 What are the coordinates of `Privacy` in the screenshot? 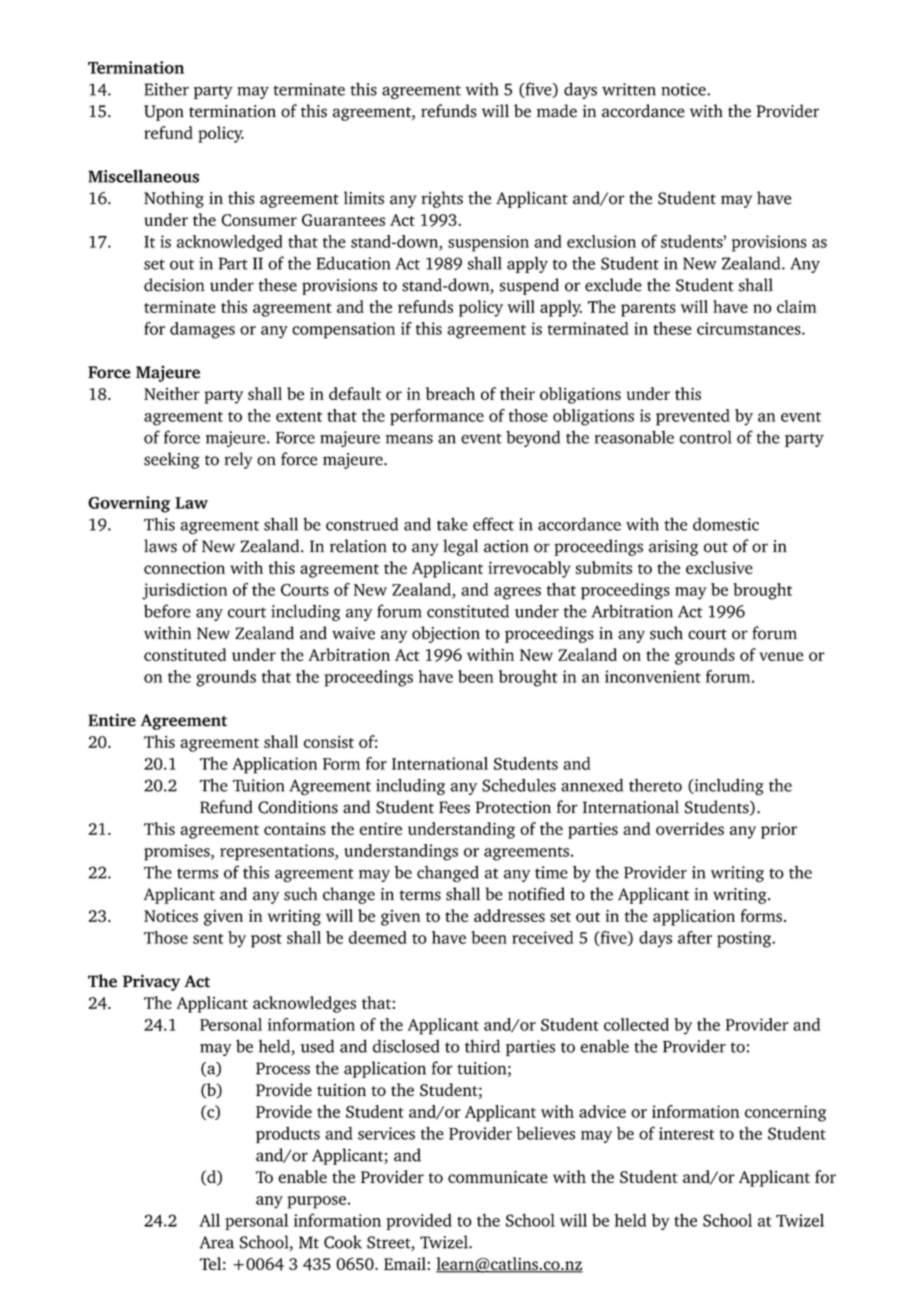 It's located at (151, 982).
